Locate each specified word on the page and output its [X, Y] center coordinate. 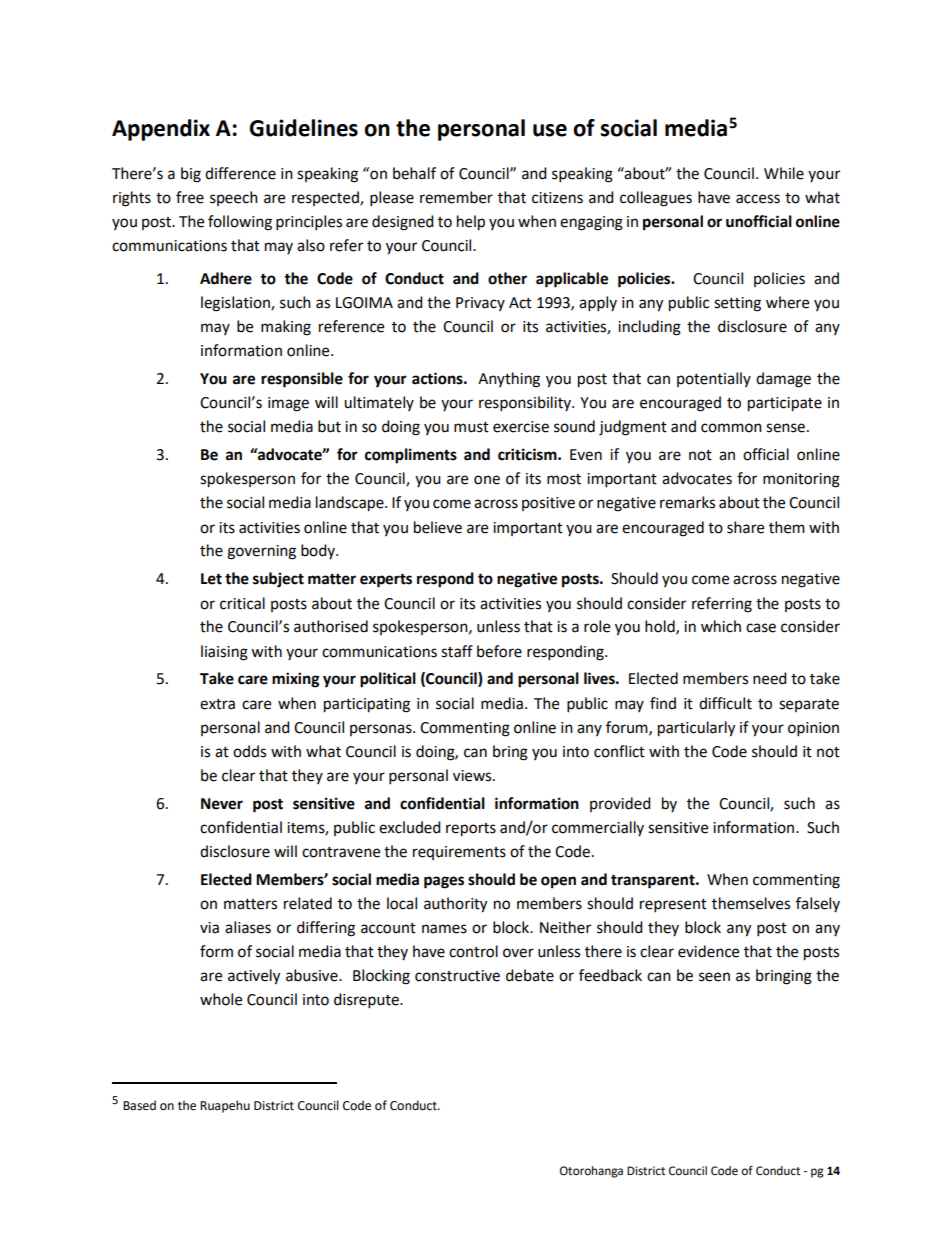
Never [222, 804]
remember [456, 197]
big [191, 175]
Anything [509, 380]
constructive [457, 976]
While [784, 173]
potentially [714, 379]
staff [457, 651]
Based [139, 1105]
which [721, 626]
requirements [459, 853]
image [288, 404]
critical [242, 603]
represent [673, 906]
